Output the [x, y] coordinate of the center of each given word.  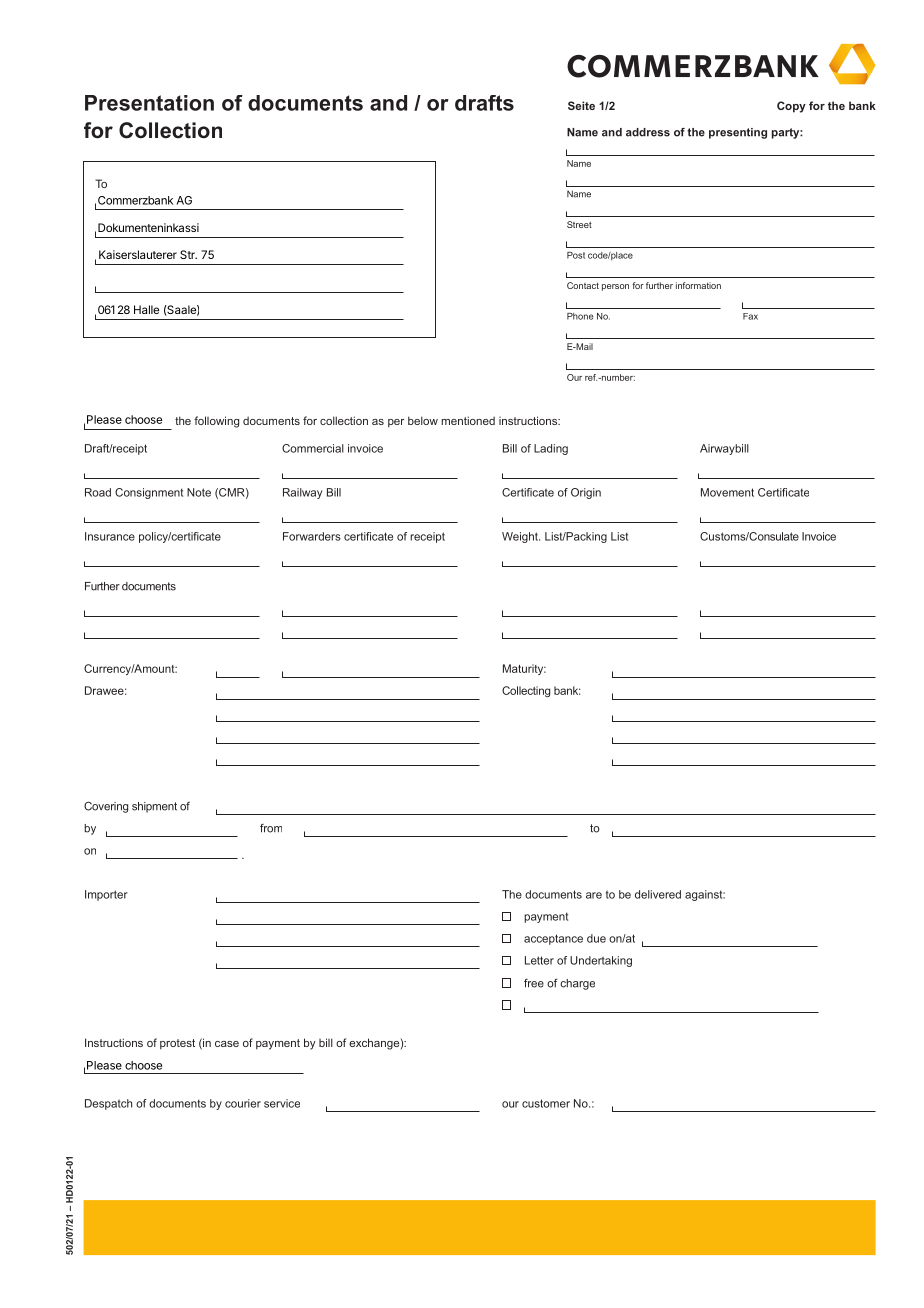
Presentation [149, 103]
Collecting [526, 691]
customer [546, 1103]
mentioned [468, 420]
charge [577, 984]
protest [177, 1044]
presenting [738, 133]
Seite [581, 105]
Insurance [110, 536]
